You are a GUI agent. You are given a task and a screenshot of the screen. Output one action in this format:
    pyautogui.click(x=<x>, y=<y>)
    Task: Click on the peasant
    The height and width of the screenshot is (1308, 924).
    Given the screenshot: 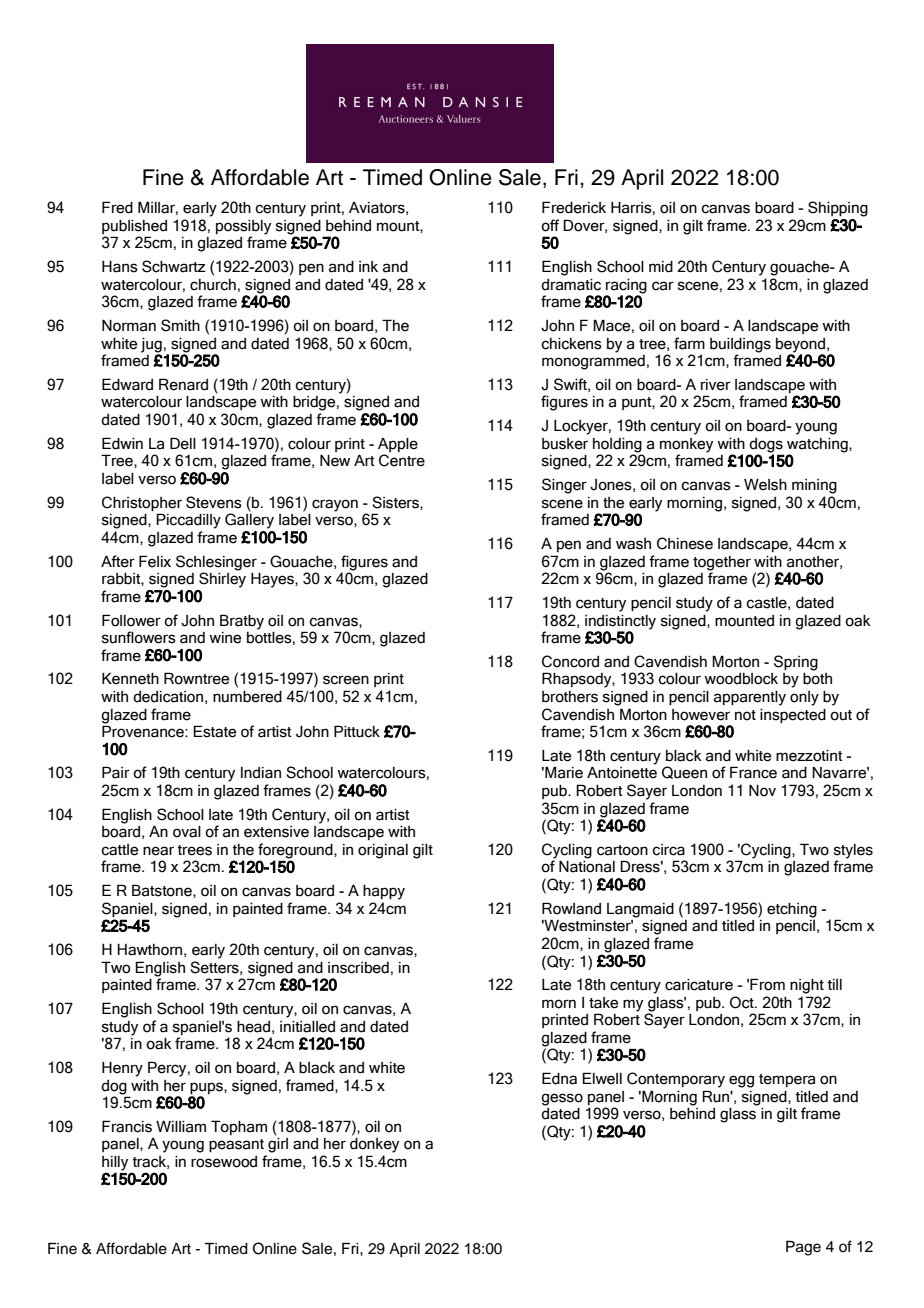 What is the action you would take?
    pyautogui.click(x=236, y=1145)
